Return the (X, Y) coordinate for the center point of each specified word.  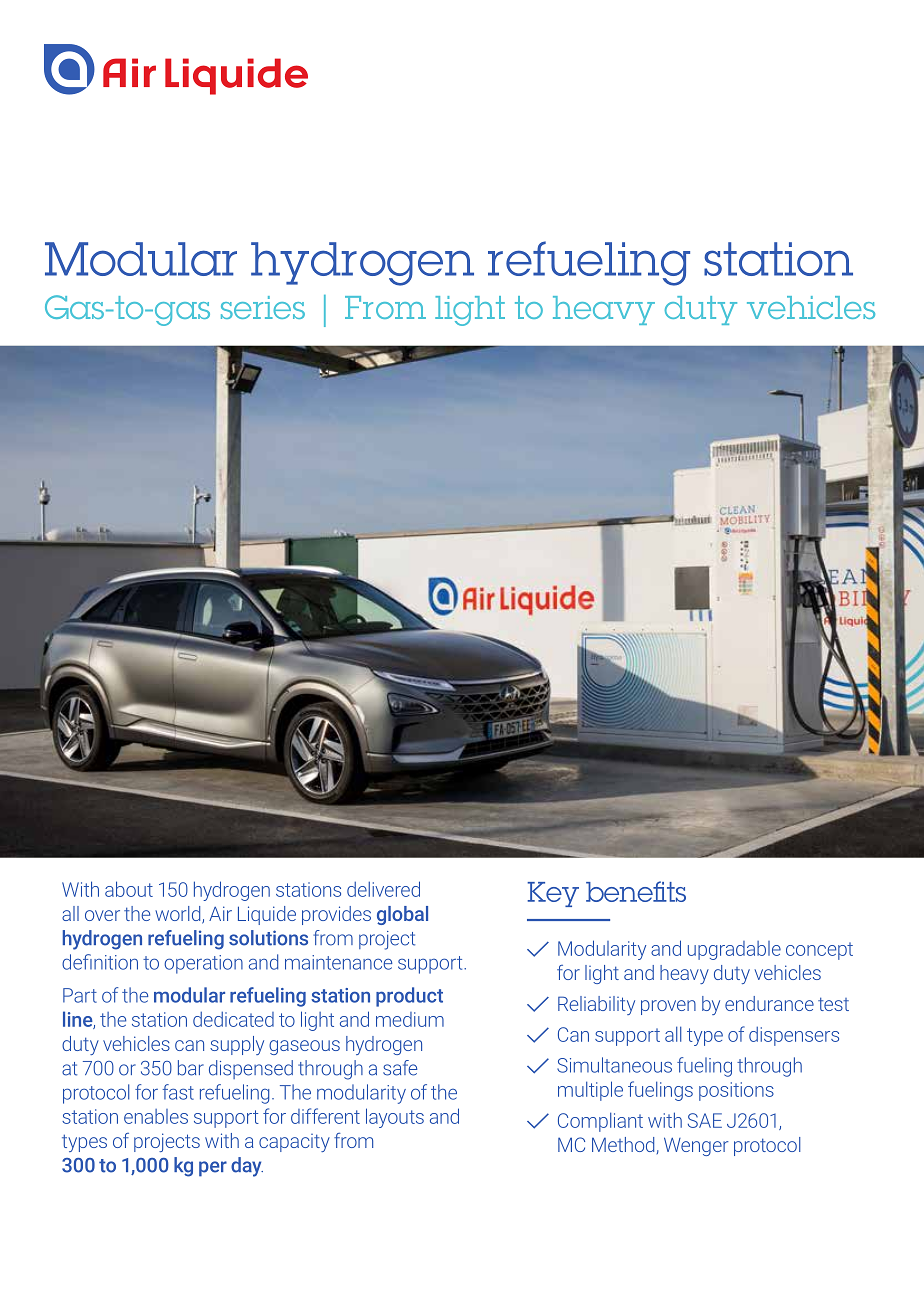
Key (553, 894)
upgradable (734, 950)
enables (156, 1116)
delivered (383, 889)
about (129, 889)
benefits (636, 891)
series (263, 307)
